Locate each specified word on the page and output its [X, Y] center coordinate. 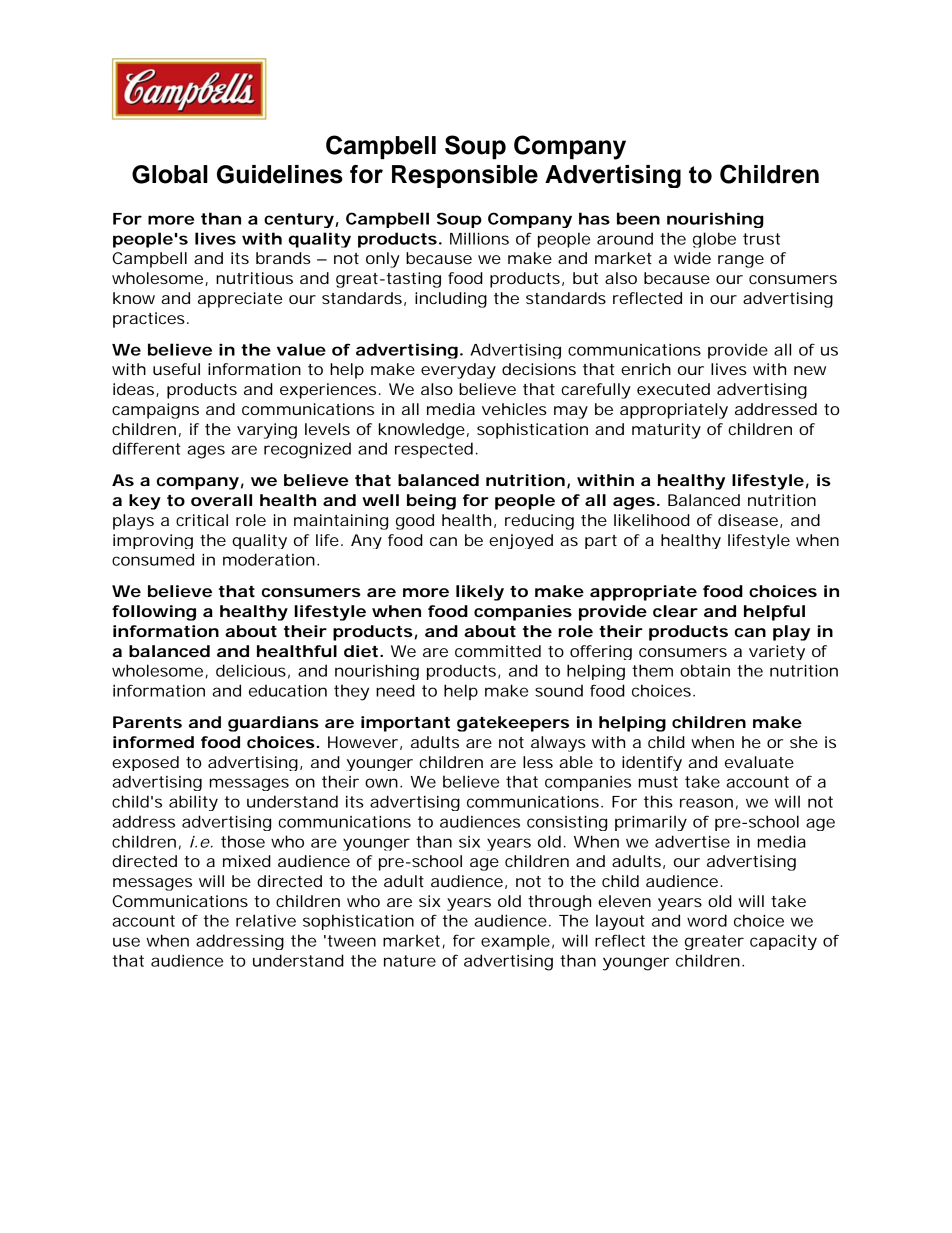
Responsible [465, 176]
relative [266, 920]
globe [714, 240]
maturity [666, 431]
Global [170, 174]
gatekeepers [513, 724]
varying [267, 431]
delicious [251, 670]
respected [434, 450]
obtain [705, 670]
